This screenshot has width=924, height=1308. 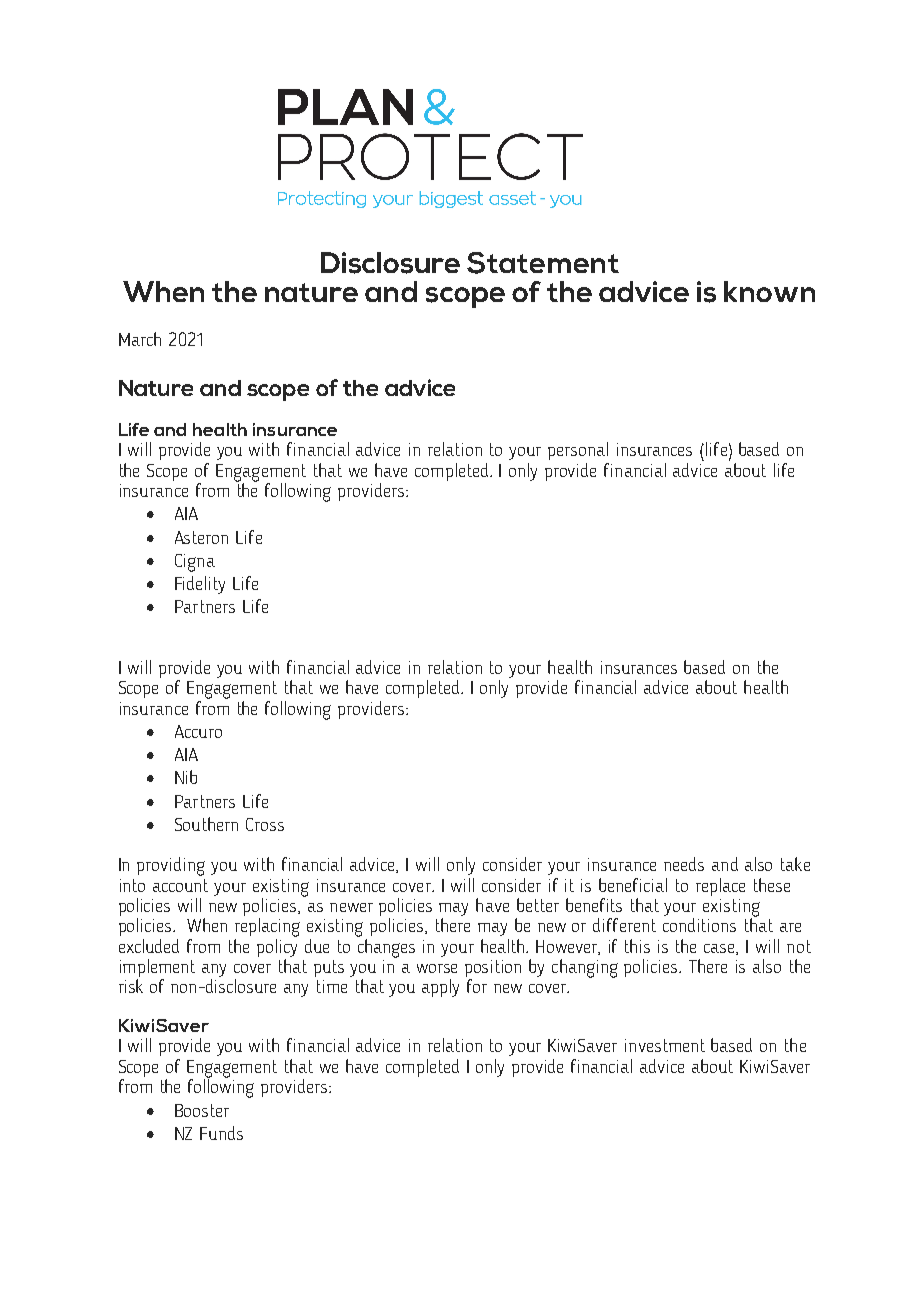 I want to click on known, so click(x=769, y=291).
